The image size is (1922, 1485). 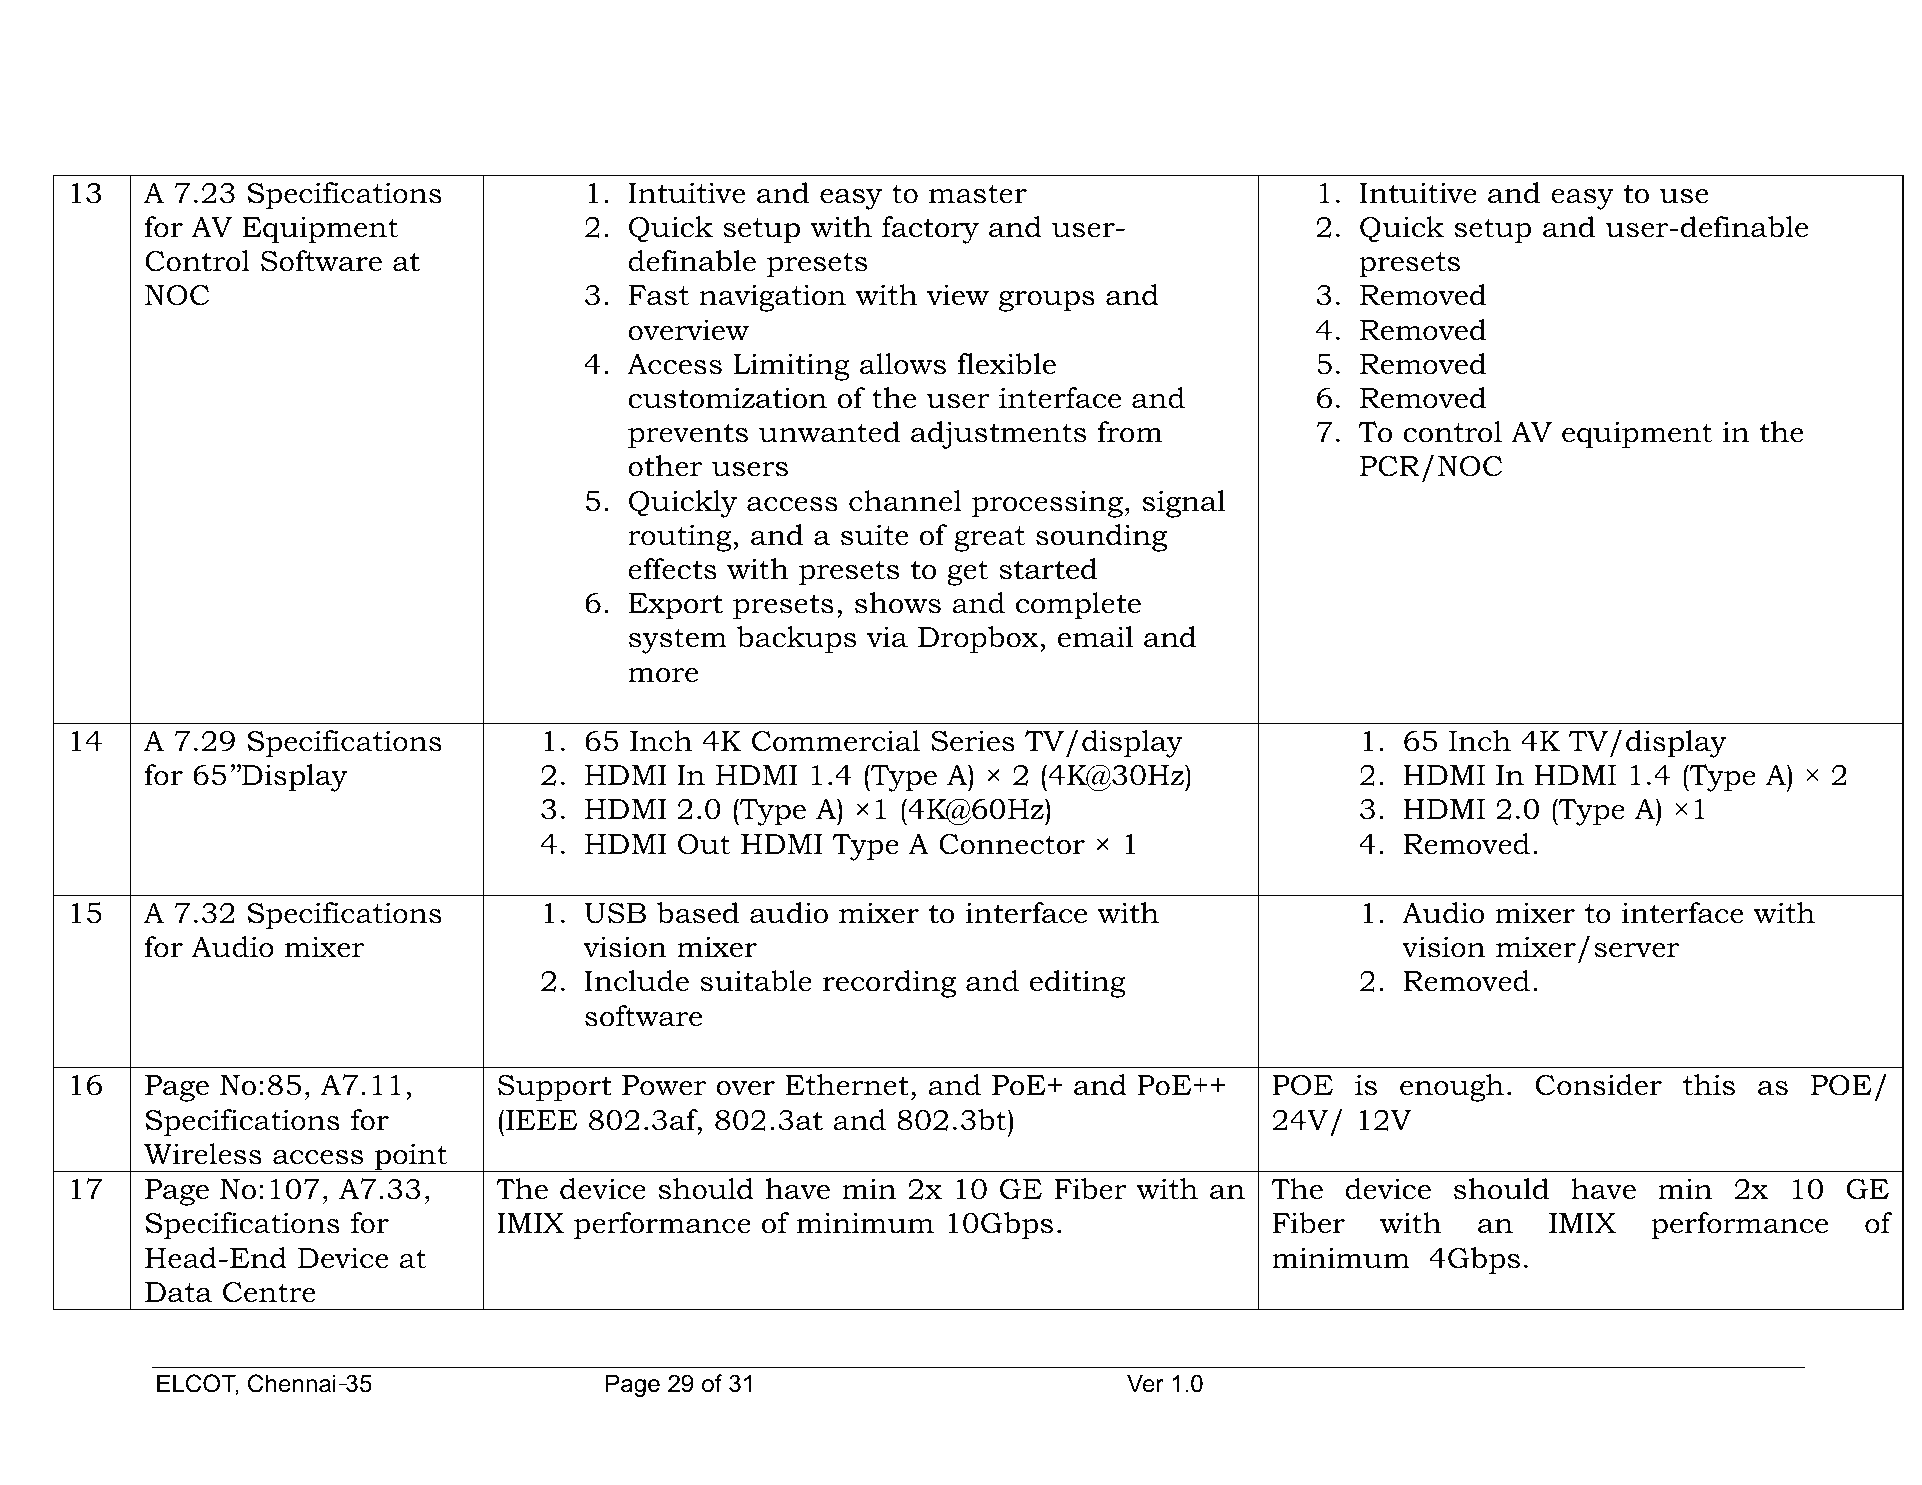 I want to click on get, so click(x=967, y=573).
